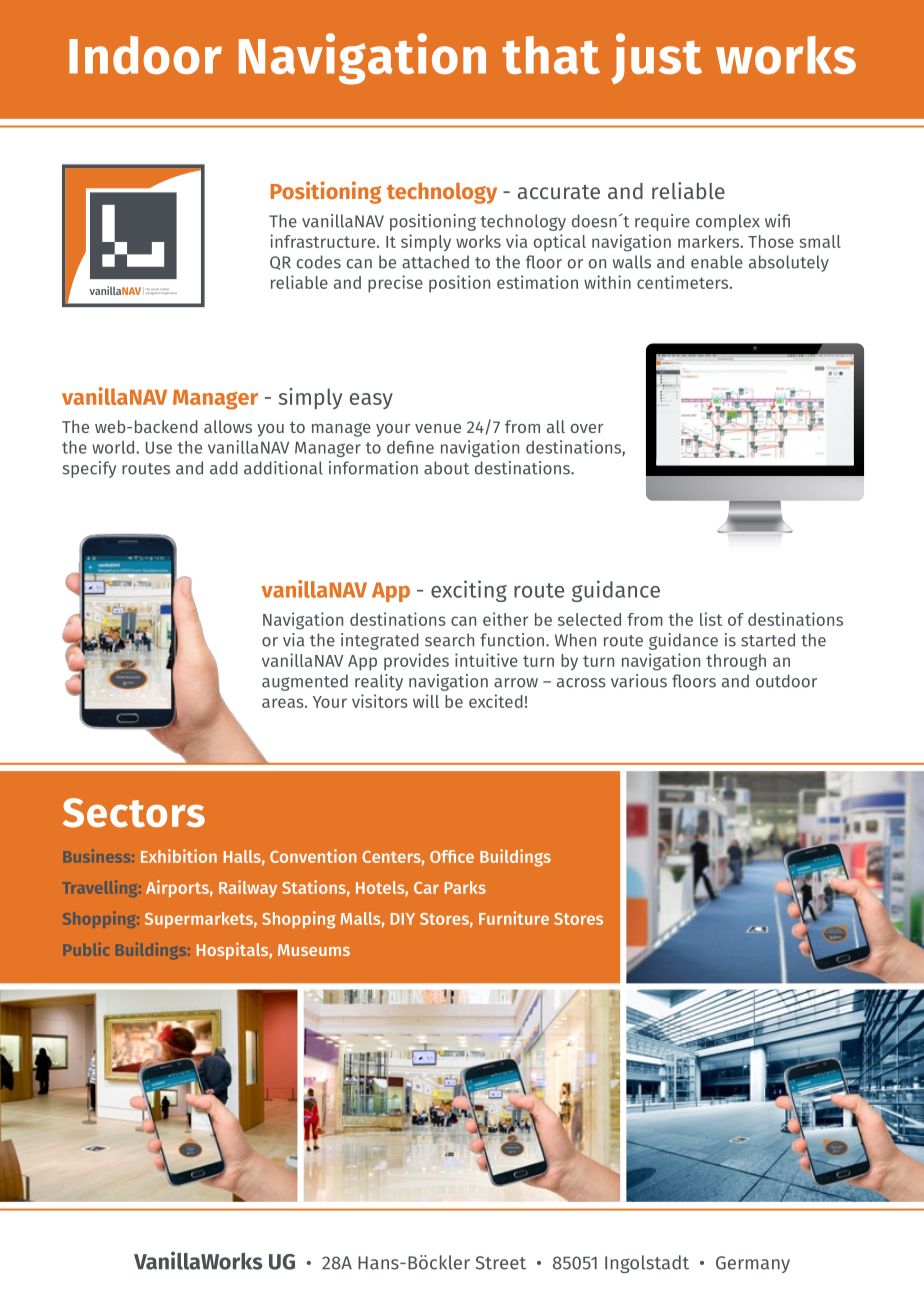 The width and height of the screenshot is (924, 1308). Describe the element at coordinates (736, 662) in the screenshot. I see `through` at that location.
